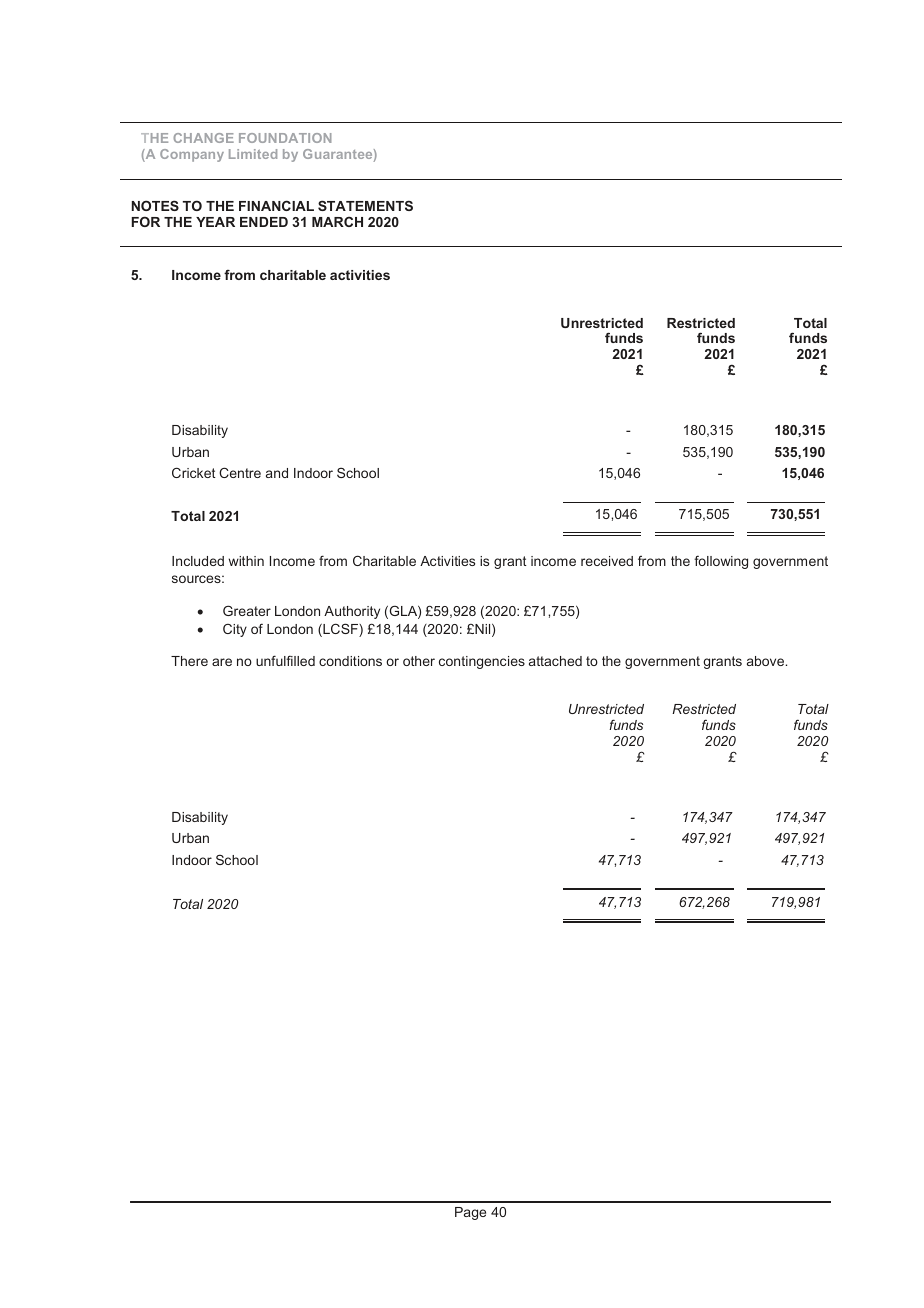 This image has height=1308, width=924. Describe the element at coordinates (767, 661) in the image. I see `above` at that location.
